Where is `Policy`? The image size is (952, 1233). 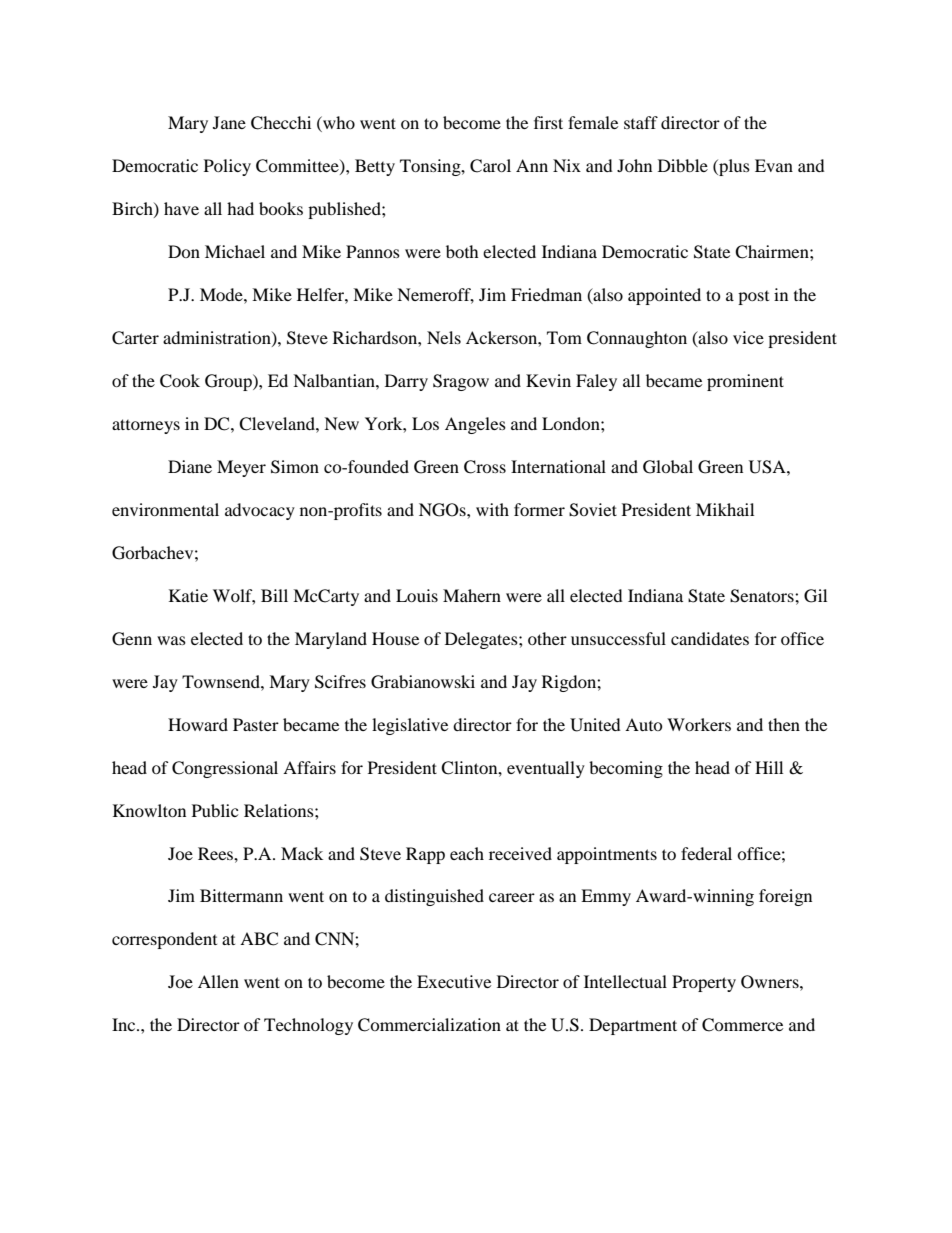
Policy is located at coordinates (227, 167).
